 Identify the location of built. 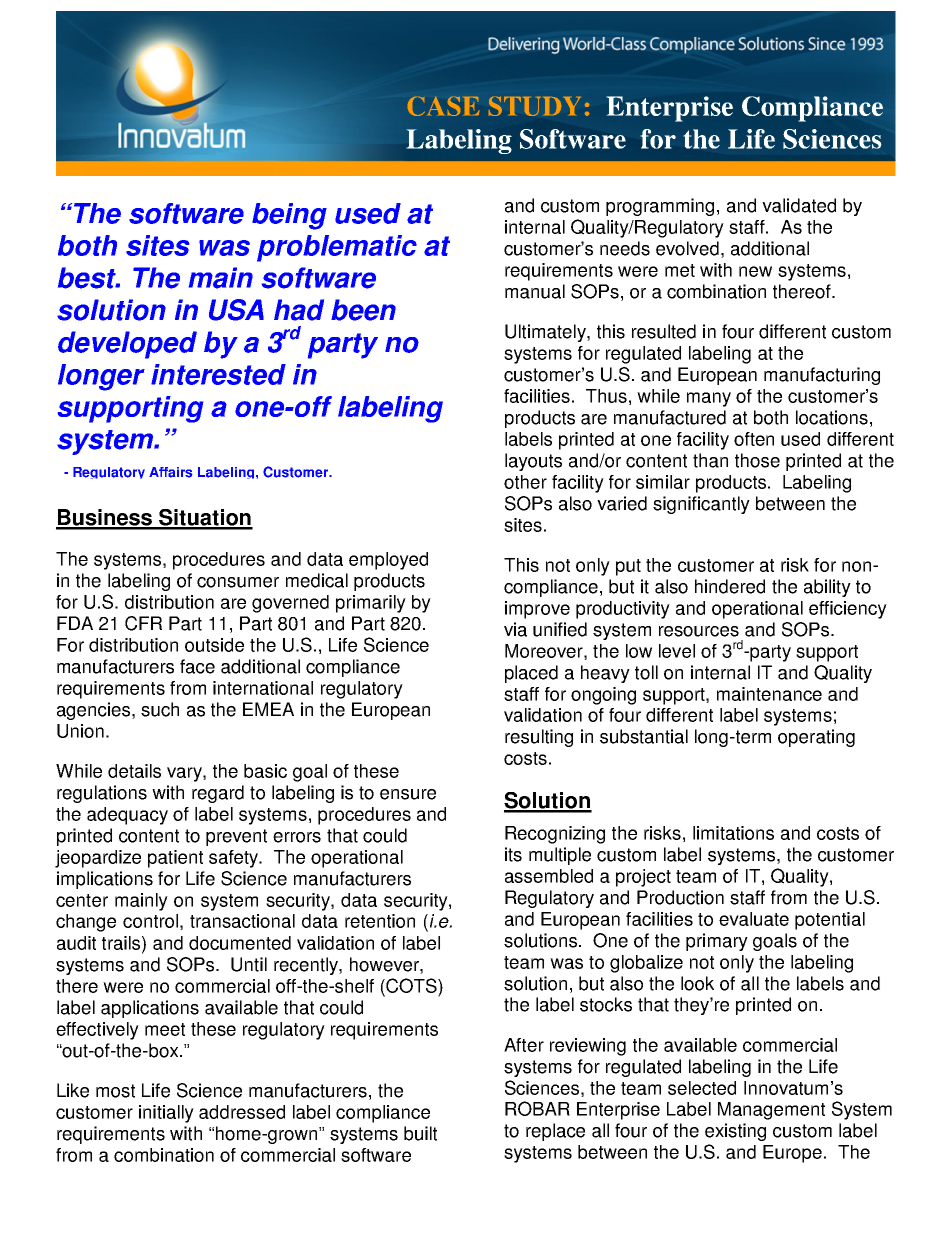
(420, 1133).
